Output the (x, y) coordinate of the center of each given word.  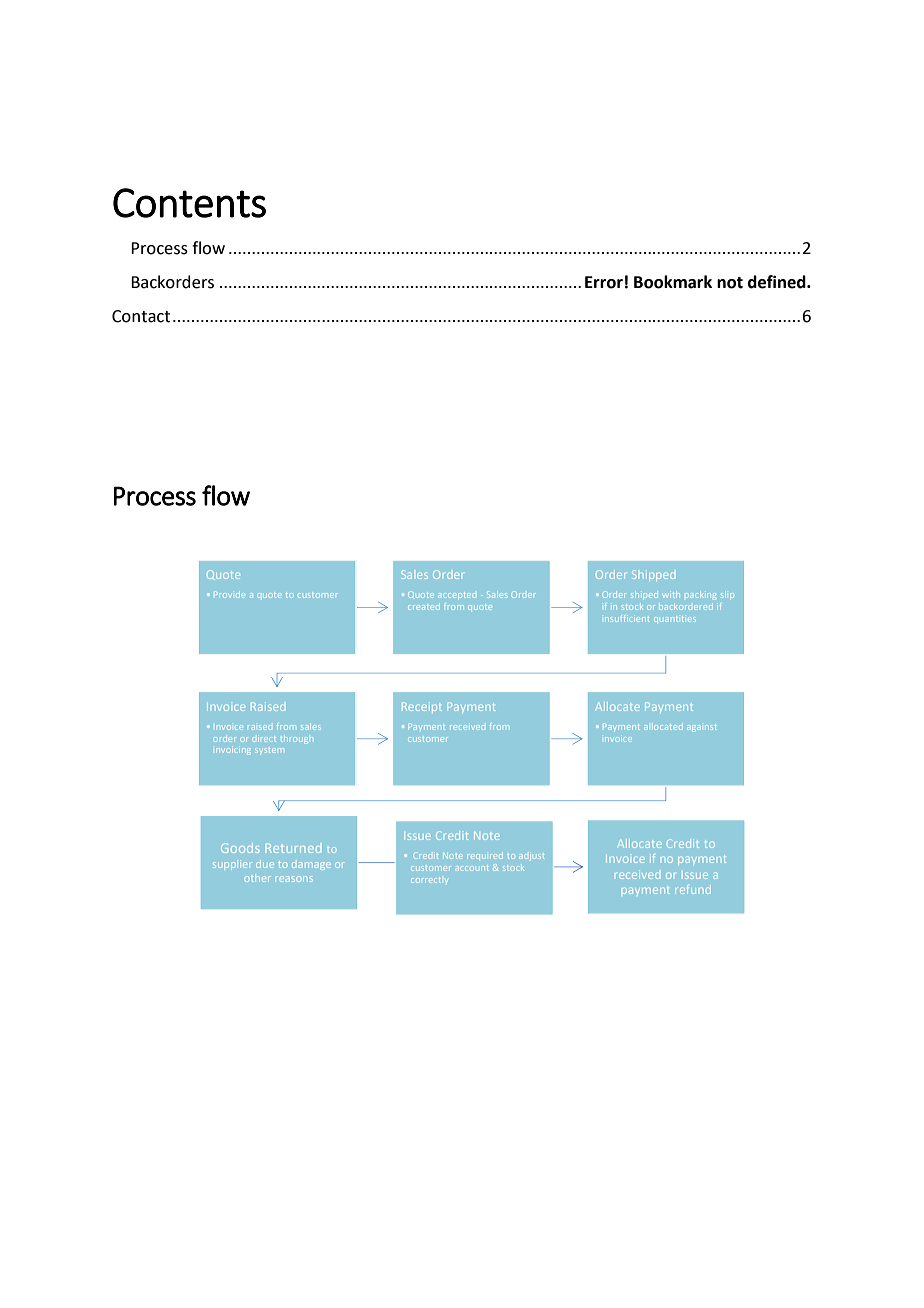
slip (728, 595)
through (297, 739)
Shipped (653, 575)
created (424, 607)
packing (700, 595)
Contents (189, 203)
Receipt (422, 707)
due (265, 865)
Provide (228, 594)
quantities (676, 619)
